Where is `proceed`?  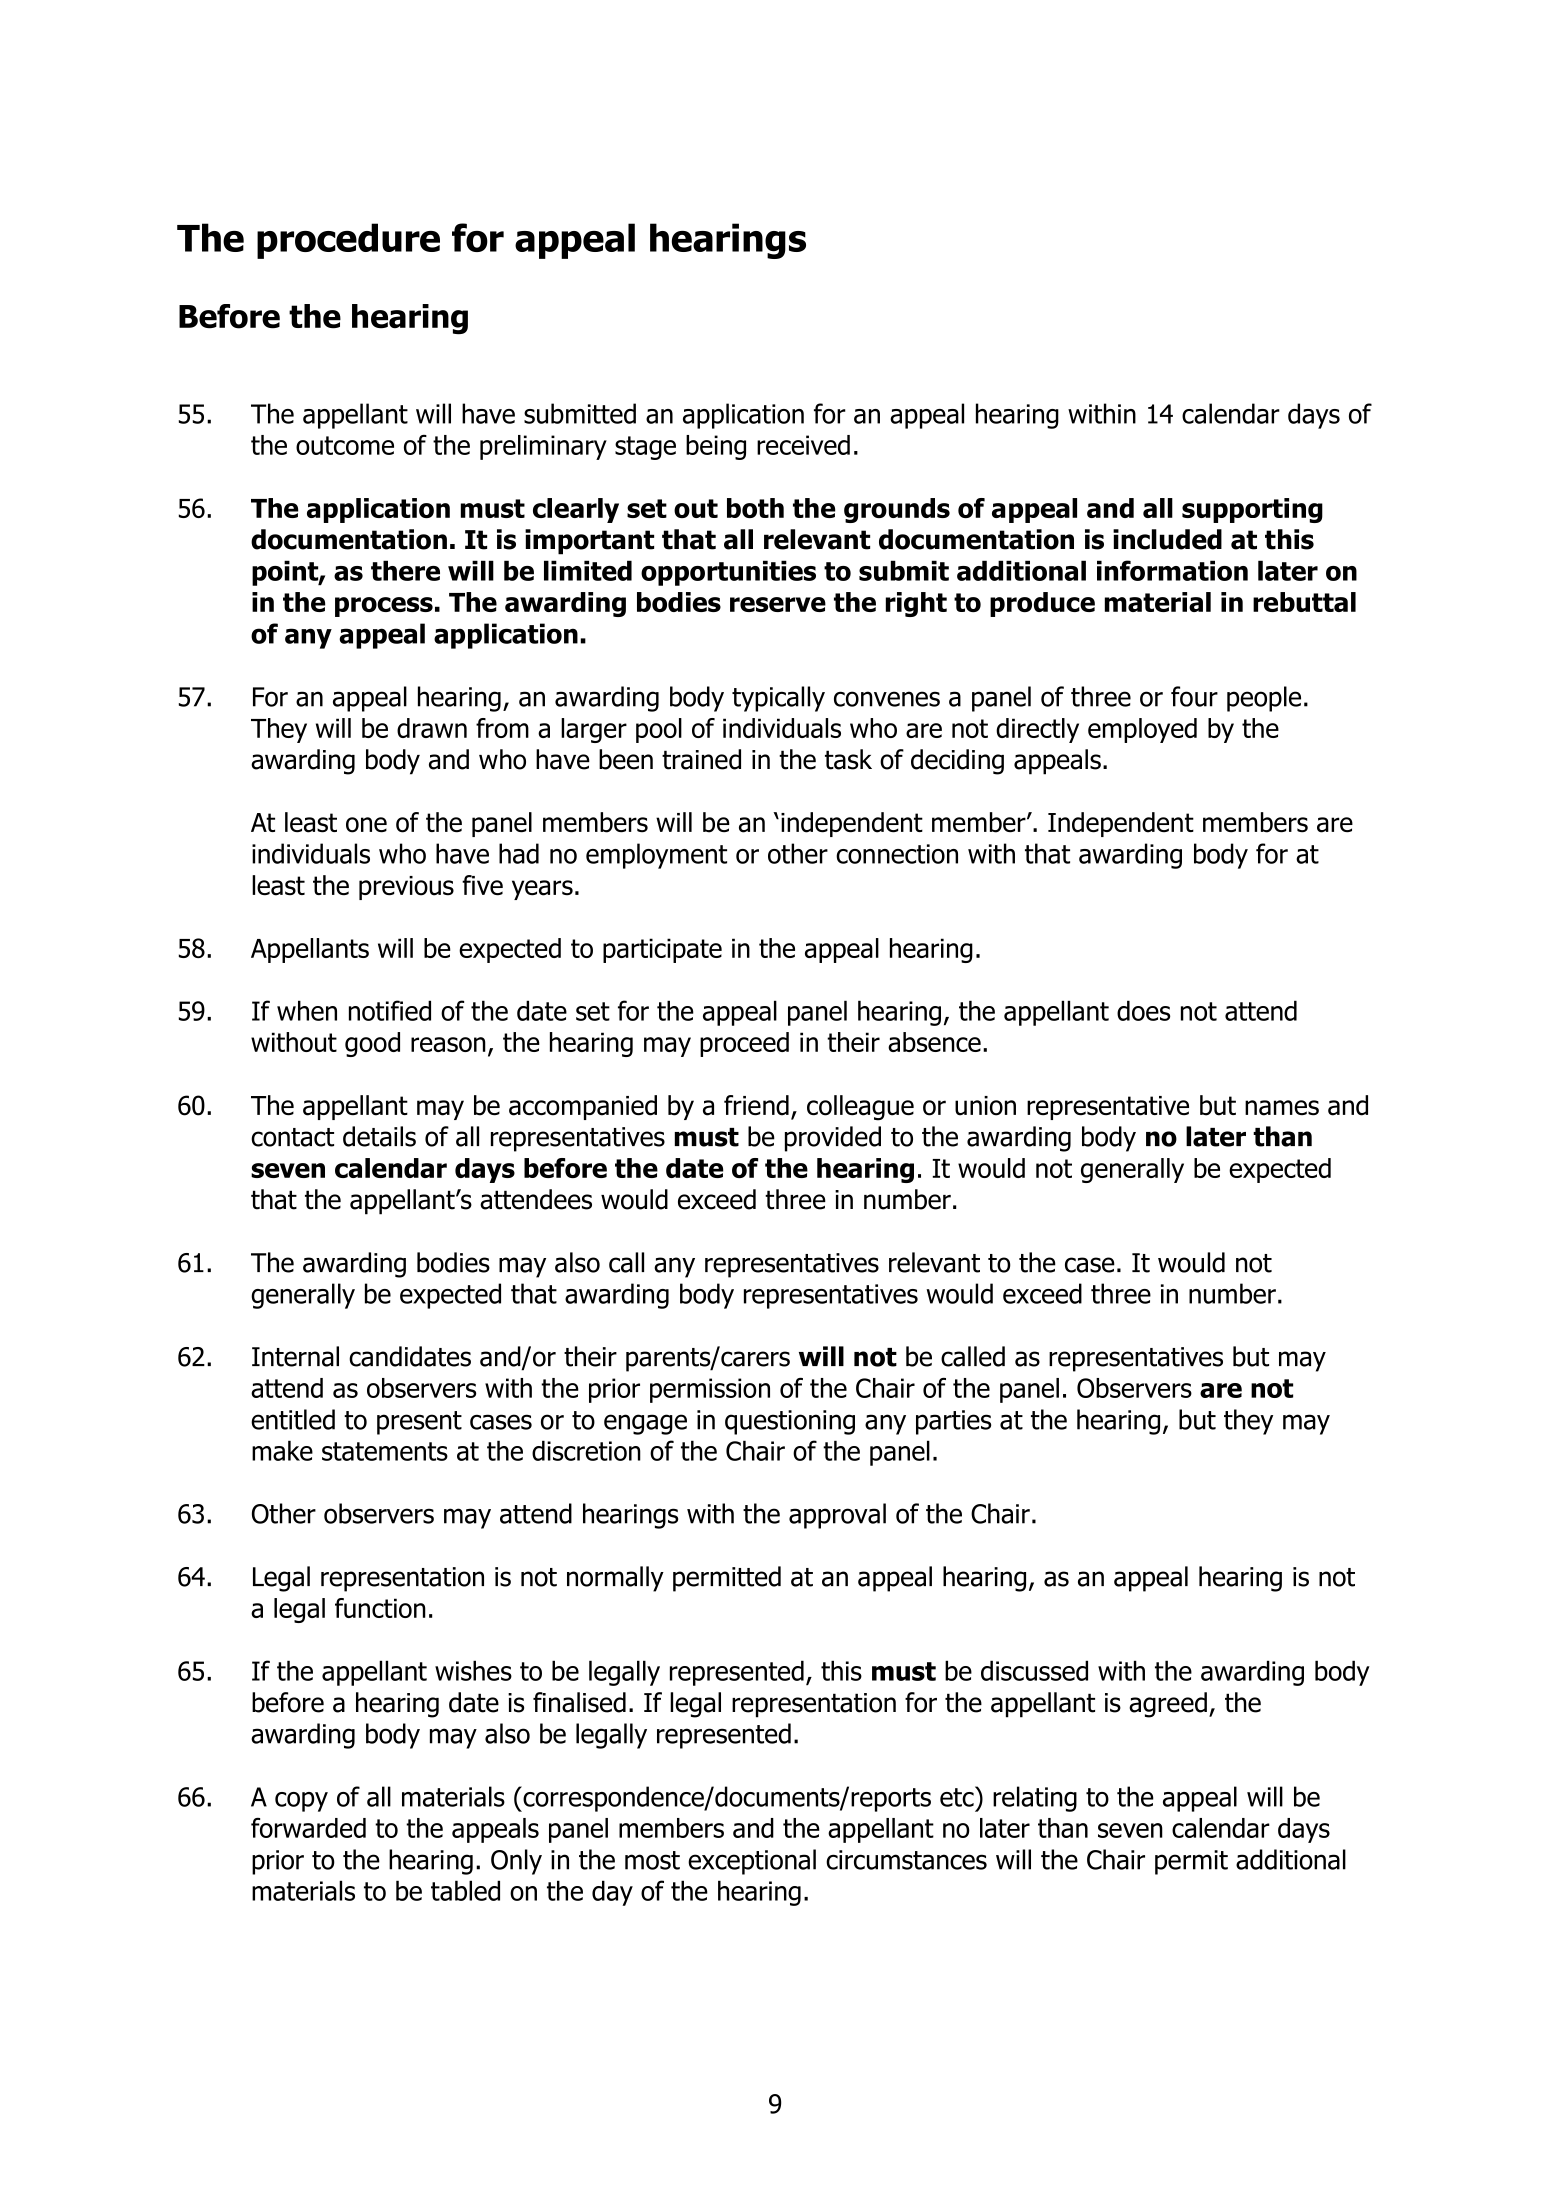 proceed is located at coordinates (744, 1044).
